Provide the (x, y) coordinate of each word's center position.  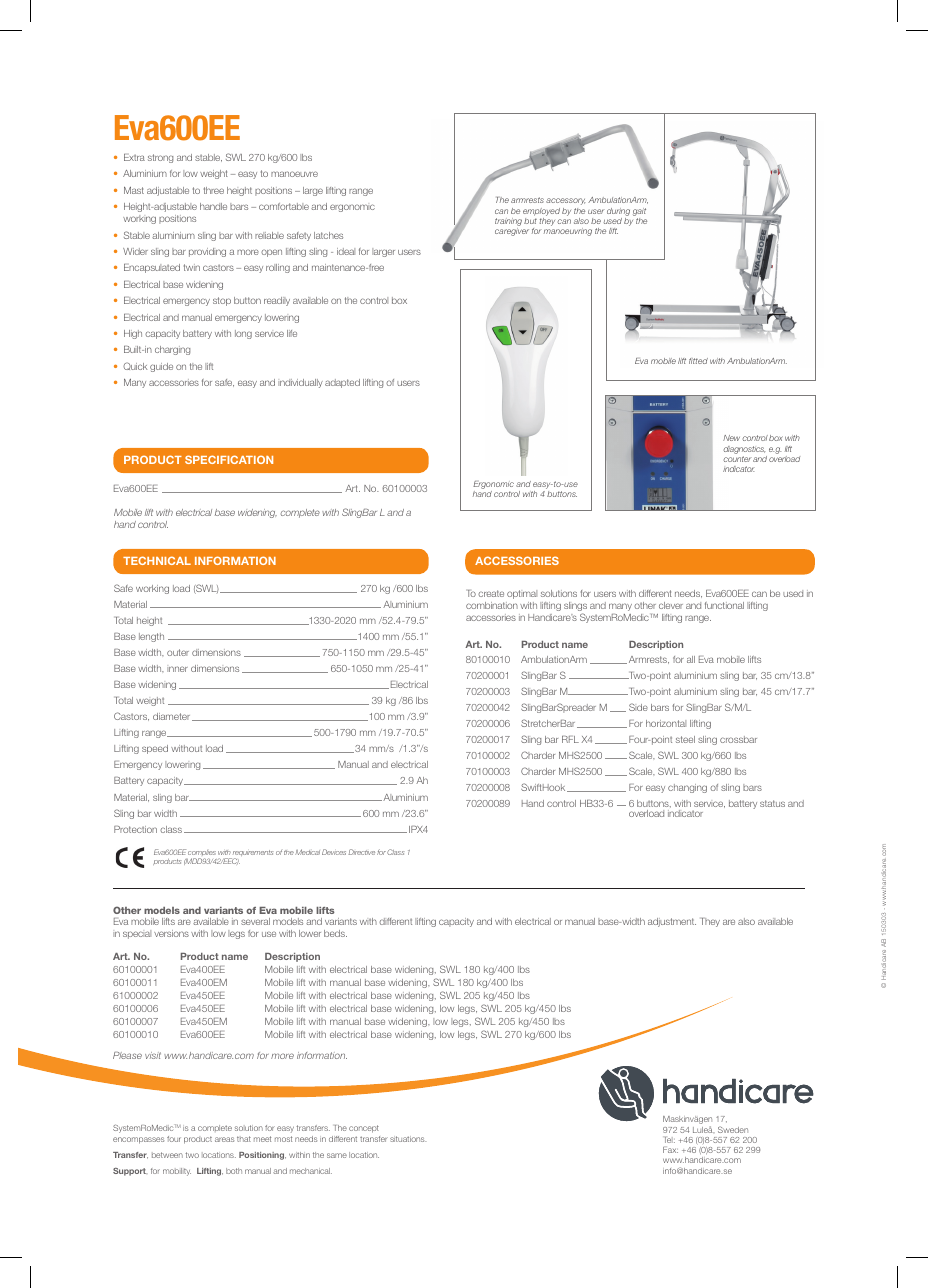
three (214, 190)
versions (171, 933)
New (731, 438)
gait (639, 212)
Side (638, 707)
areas (224, 1139)
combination (492, 605)
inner (177, 669)
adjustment (672, 922)
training (508, 223)
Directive (361, 852)
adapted (342, 383)
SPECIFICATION (229, 459)
